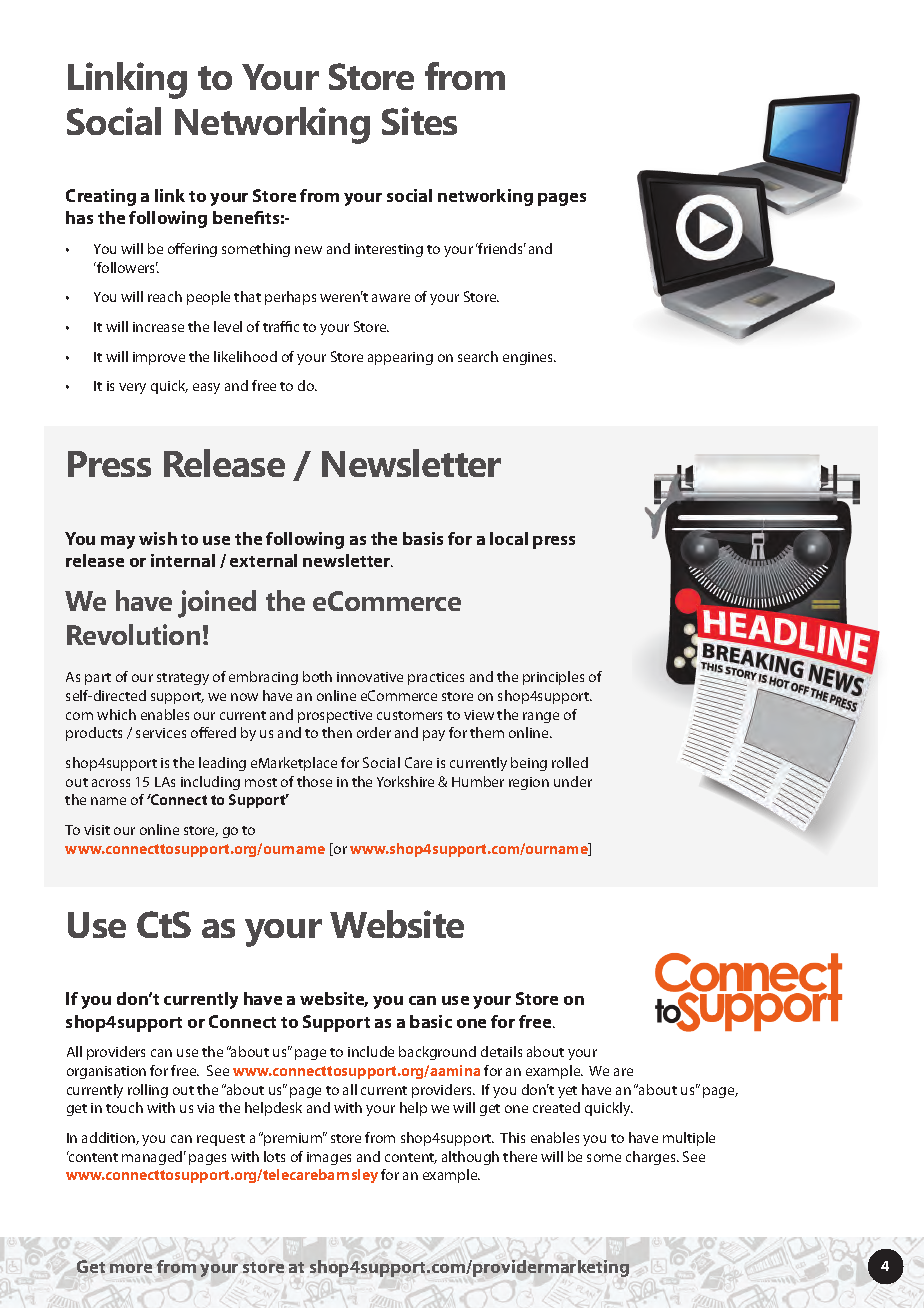 Image resolution: width=924 pixels, height=1308 pixels. What do you see at coordinates (158, 538) in the screenshot?
I see `wish` at bounding box center [158, 538].
